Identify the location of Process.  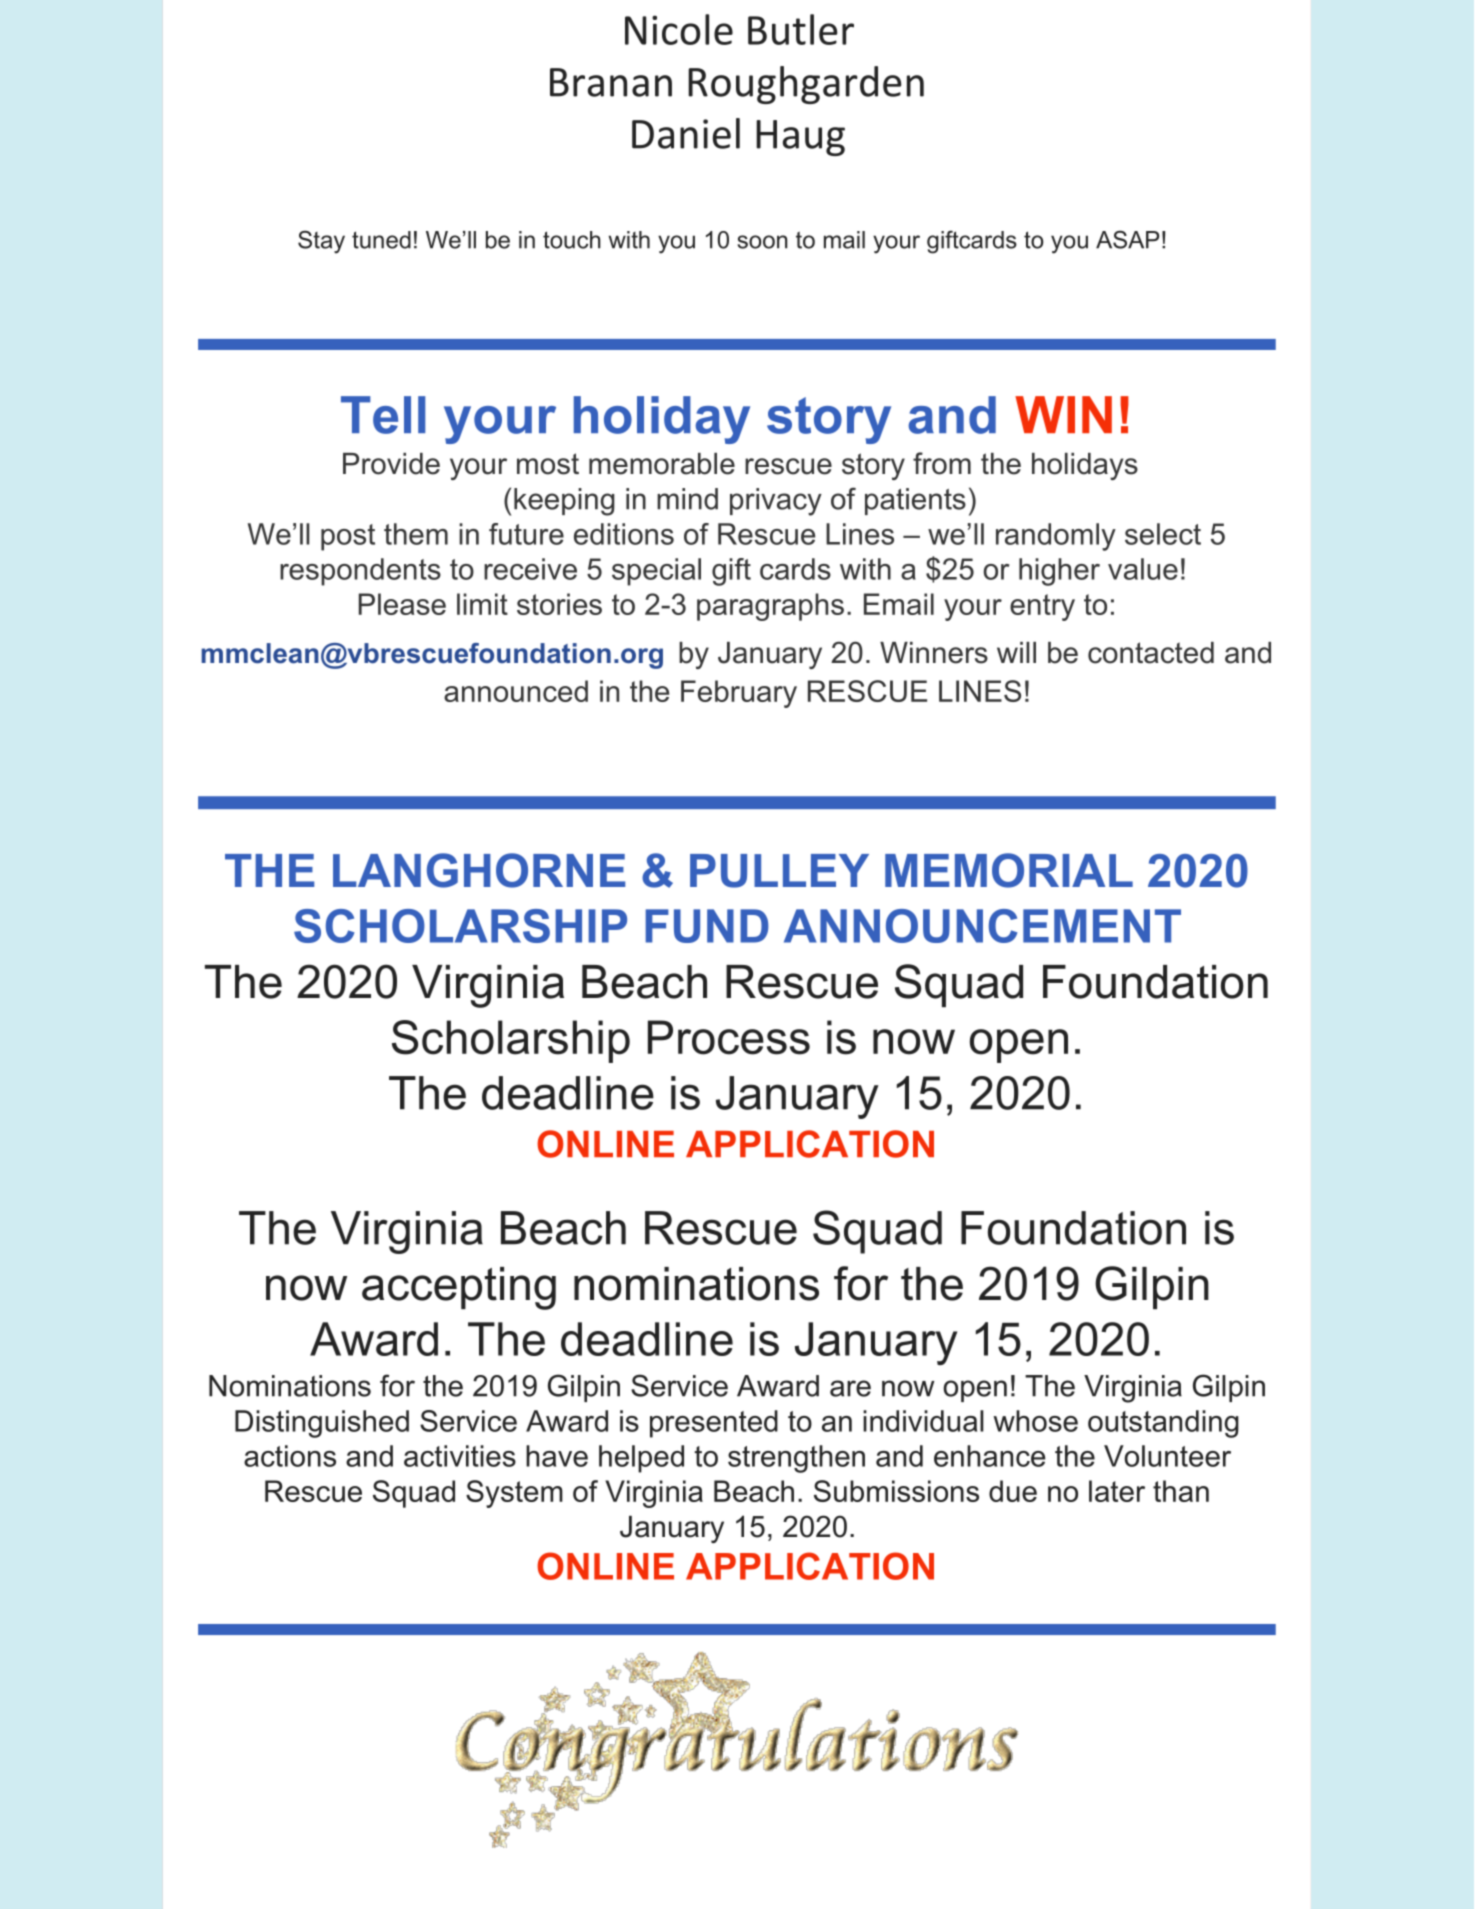
(729, 1037).
